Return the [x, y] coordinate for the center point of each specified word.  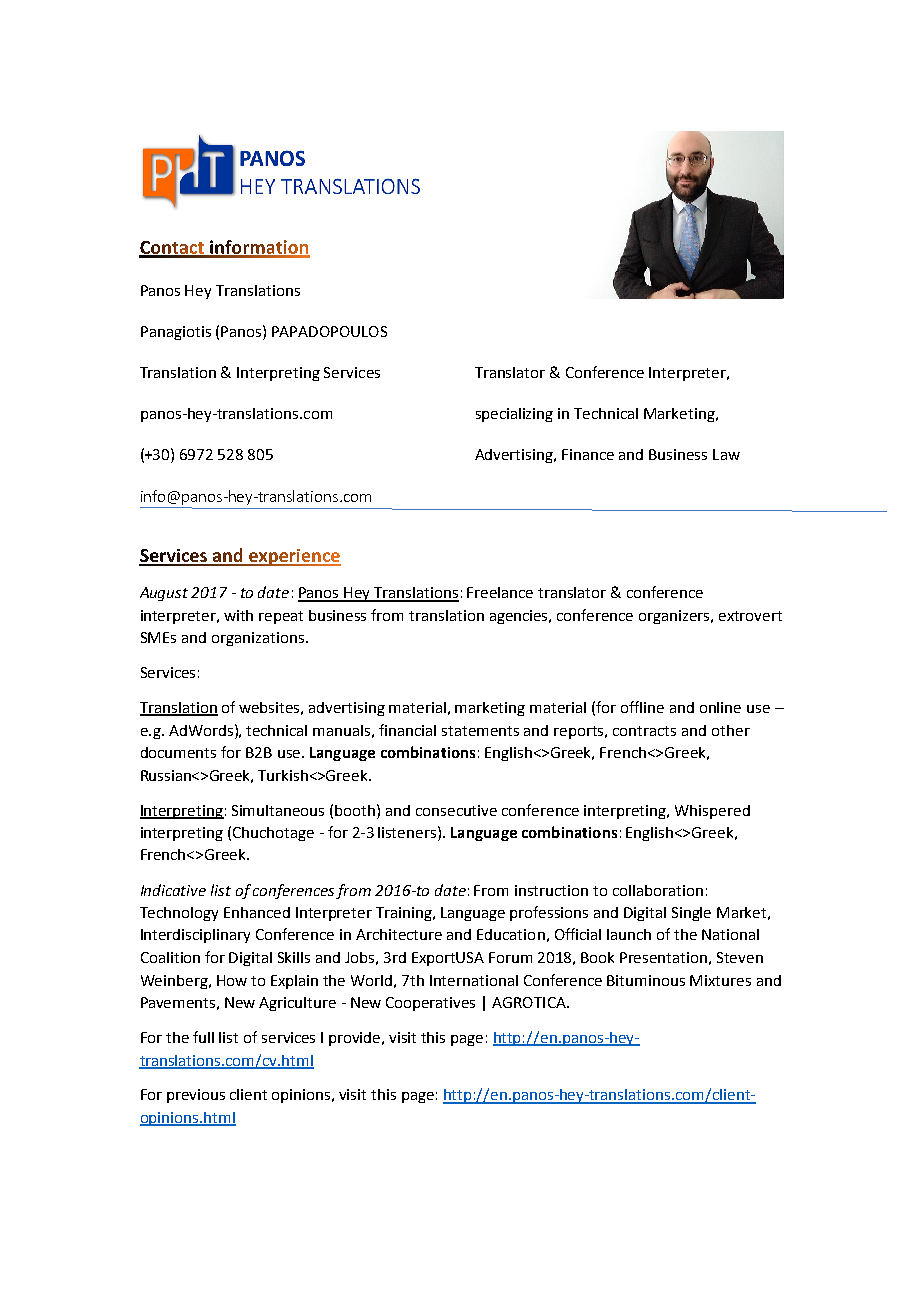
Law [726, 454]
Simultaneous [278, 810]
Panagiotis [176, 333]
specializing [514, 415]
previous [196, 1096]
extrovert [750, 616]
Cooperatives [430, 1004]
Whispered [712, 812]
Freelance [500, 592]
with [238, 615]
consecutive [456, 810]
